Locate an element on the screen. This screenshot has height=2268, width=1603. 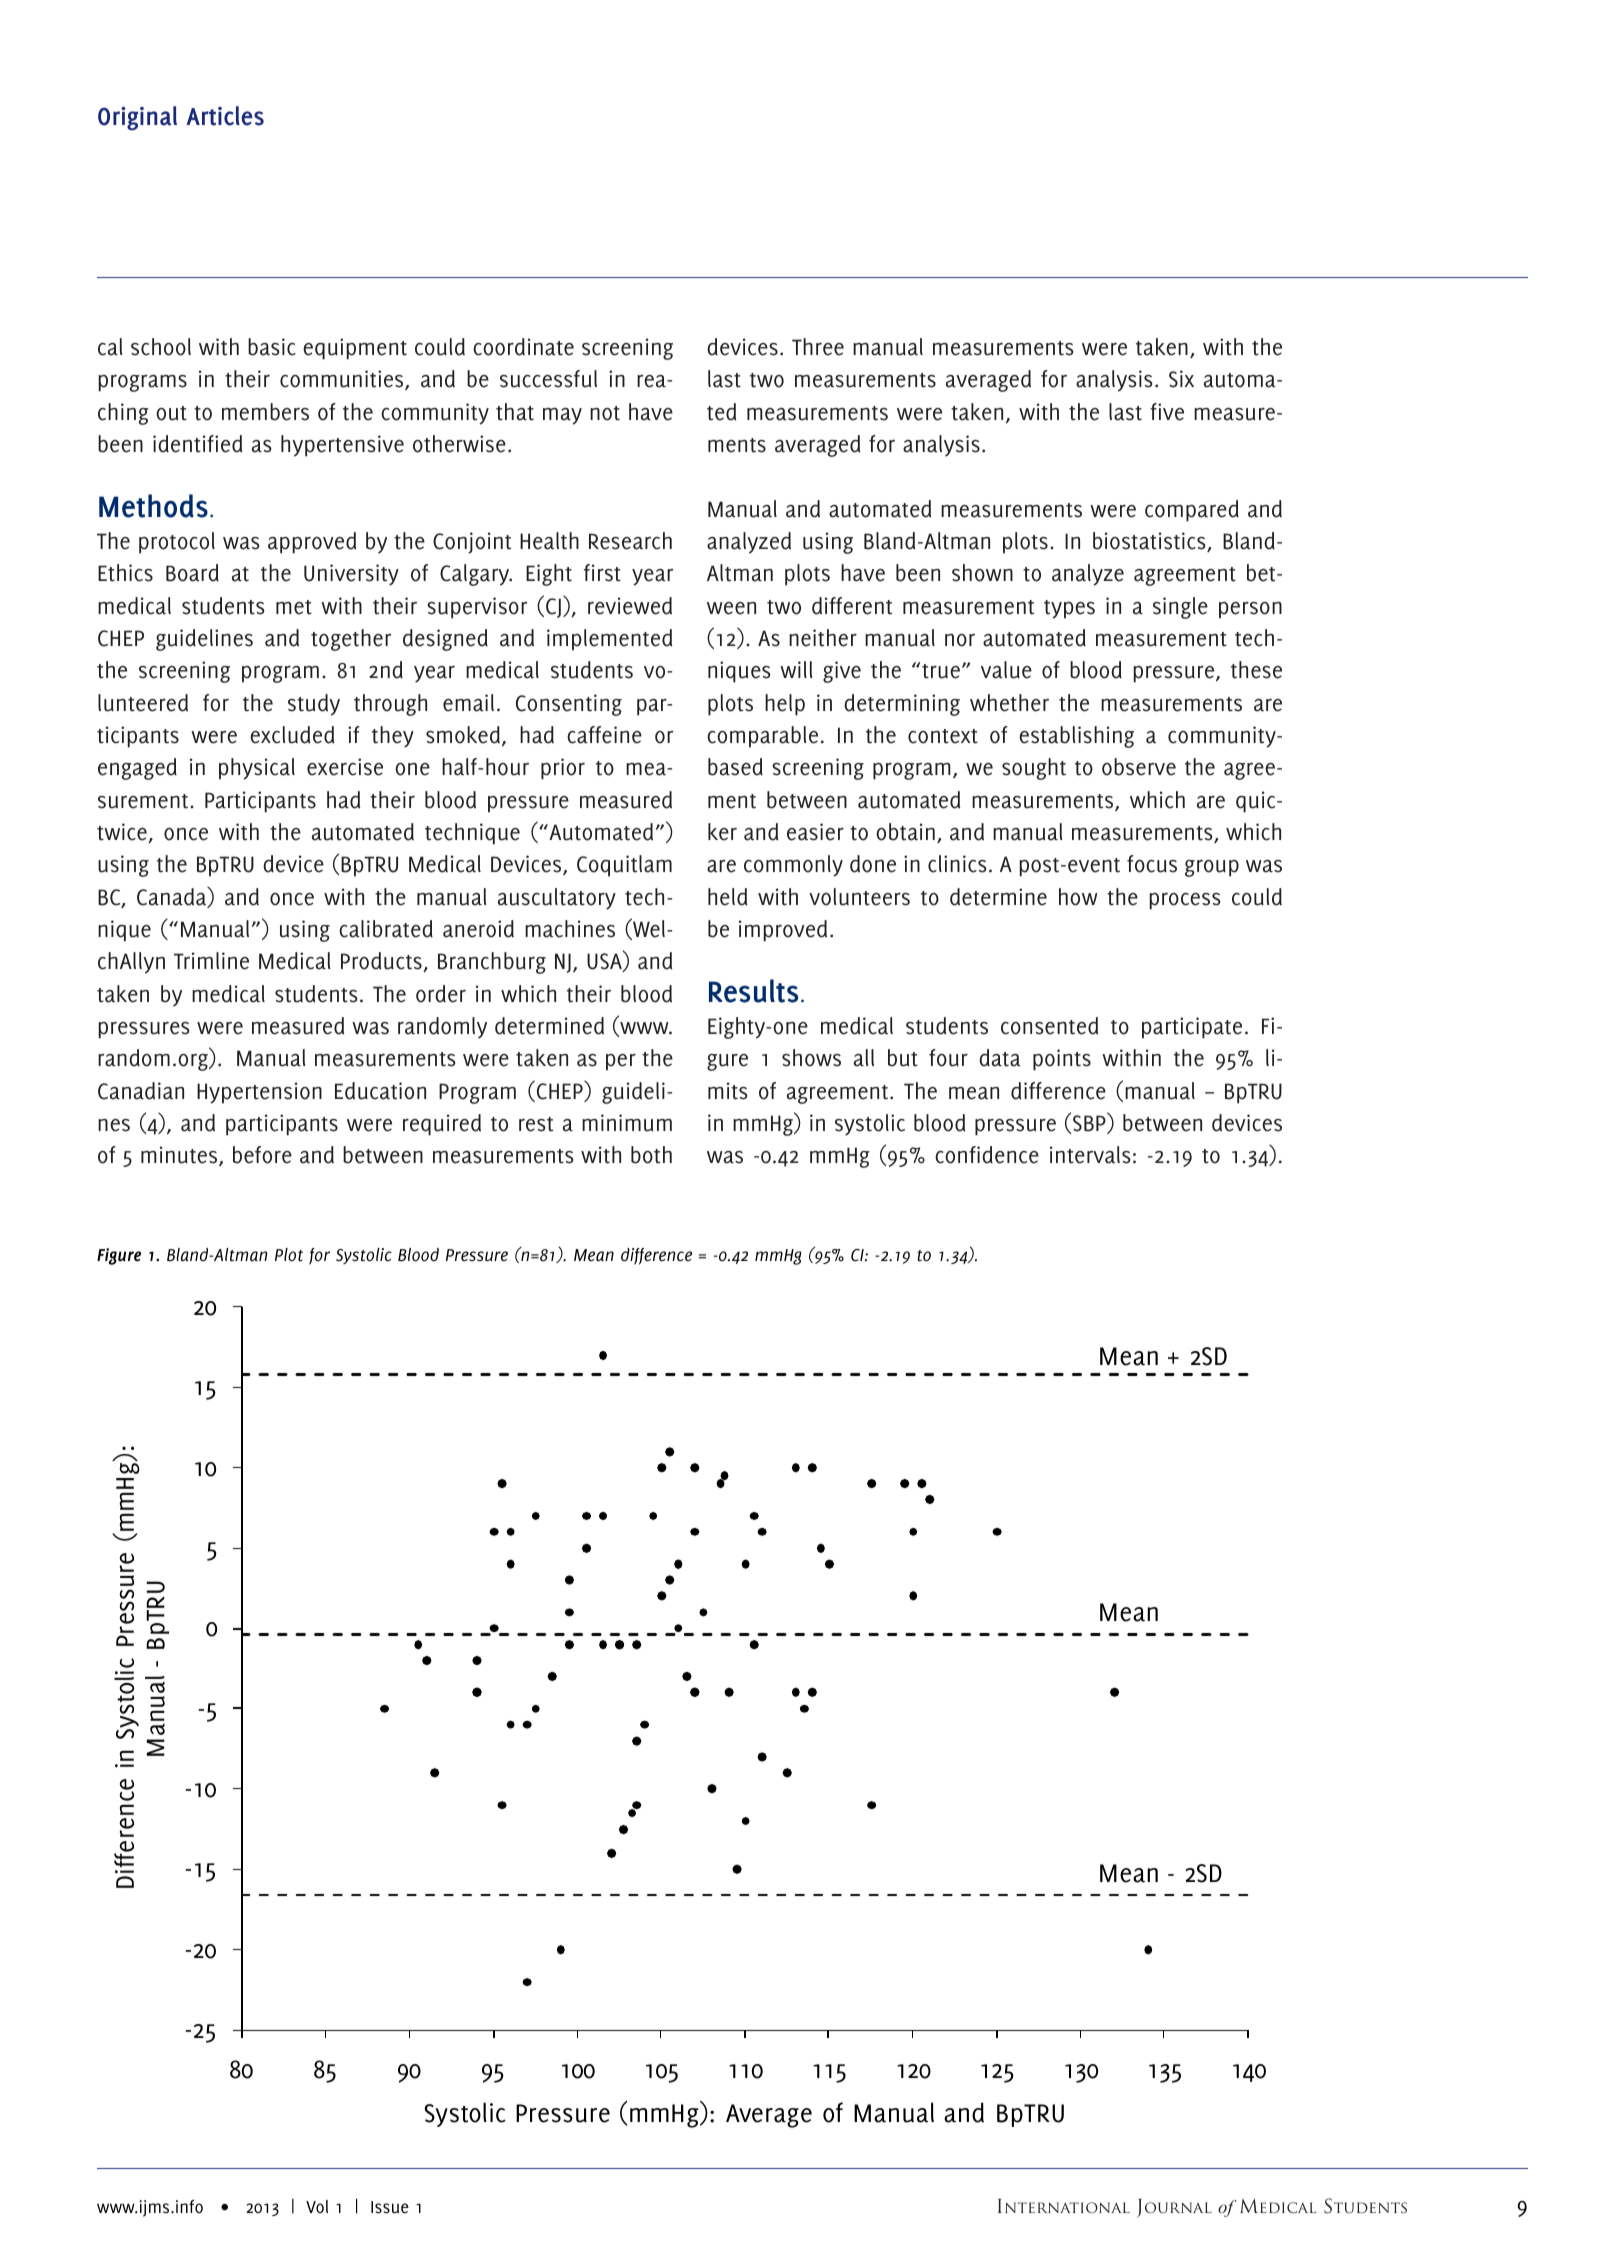
intervals is located at coordinates (1090, 1155).
